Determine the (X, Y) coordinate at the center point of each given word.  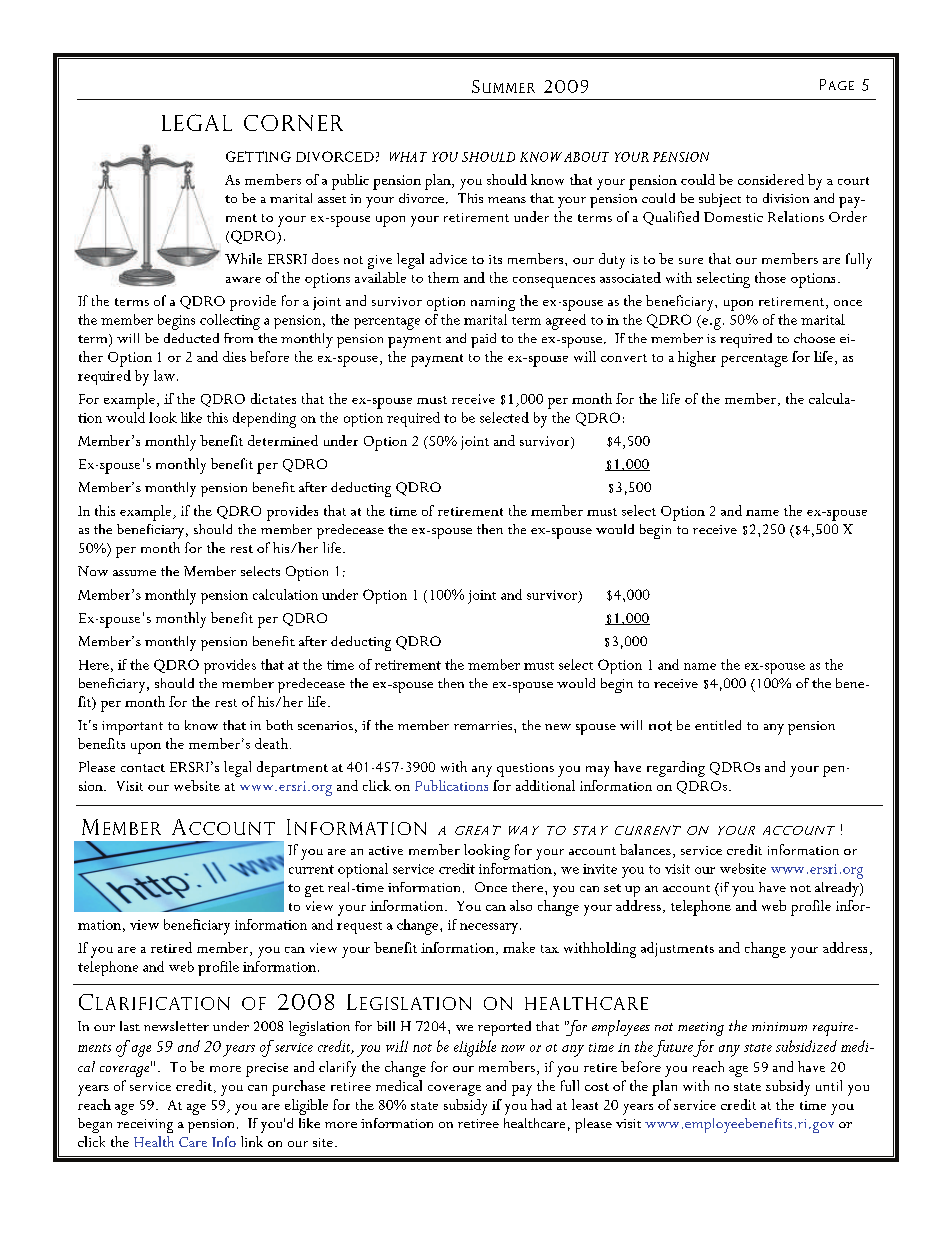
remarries (484, 725)
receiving (145, 1126)
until (829, 1085)
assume (134, 573)
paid (483, 340)
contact (143, 768)
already (838, 889)
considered (771, 179)
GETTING (258, 156)
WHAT (408, 157)
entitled (718, 725)
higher (697, 359)
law (164, 375)
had (541, 1104)
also (521, 905)
